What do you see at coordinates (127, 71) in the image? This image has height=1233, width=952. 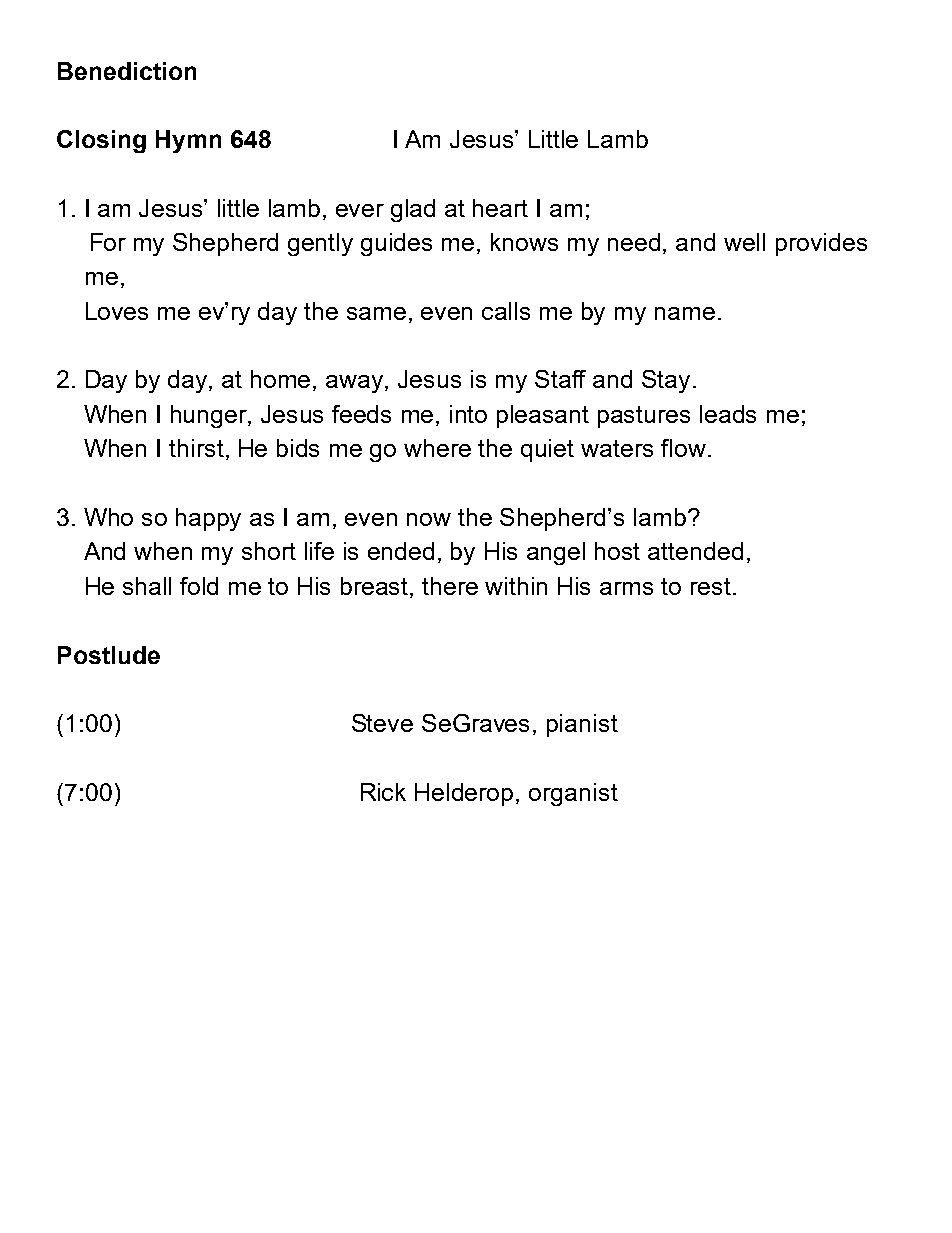 I see `Benediction` at bounding box center [127, 71].
